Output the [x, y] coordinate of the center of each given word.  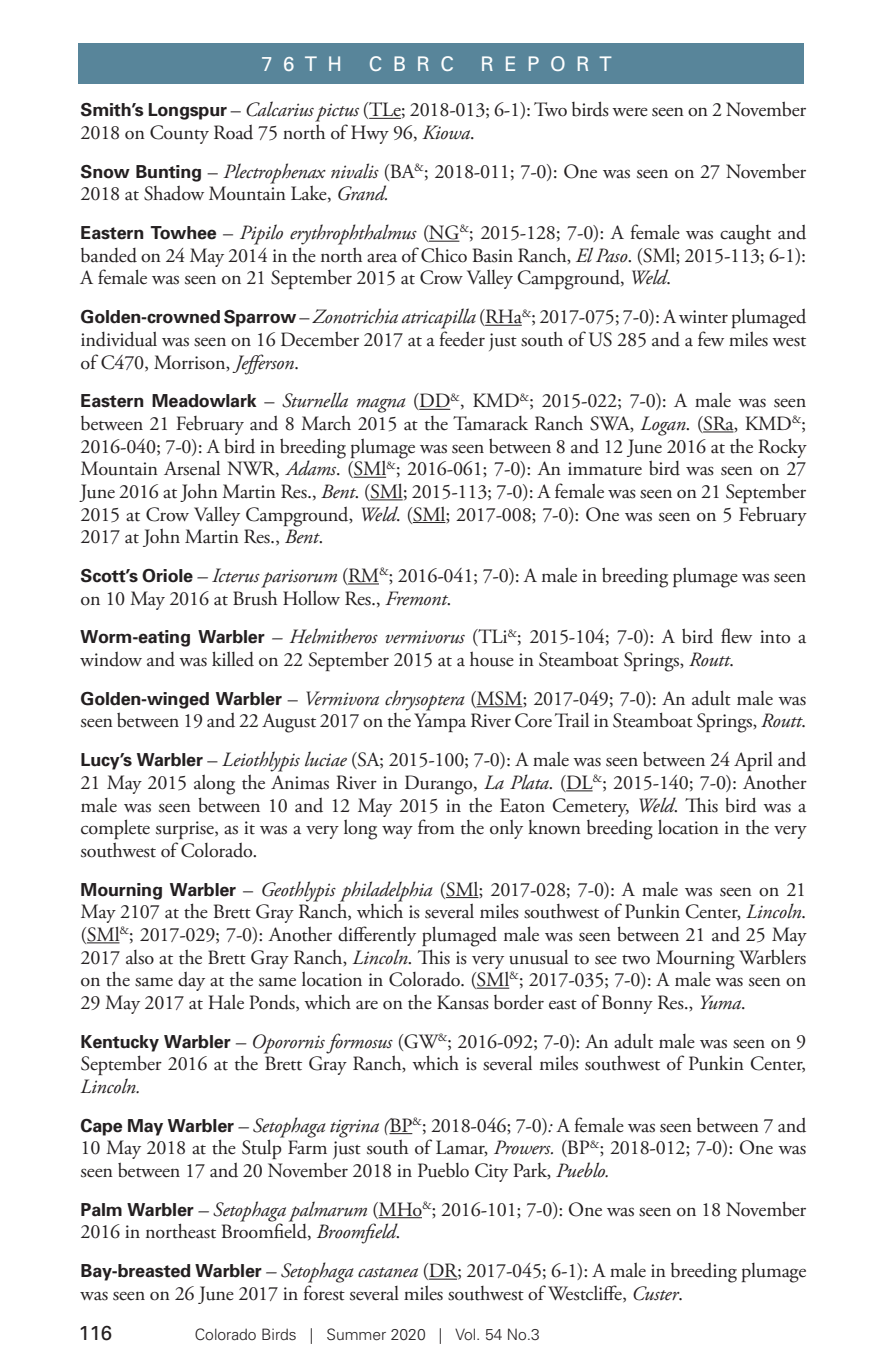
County [179, 134]
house [492, 659]
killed [233, 659]
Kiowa [447, 132]
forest [324, 1293]
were [630, 112]
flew [736, 636]
